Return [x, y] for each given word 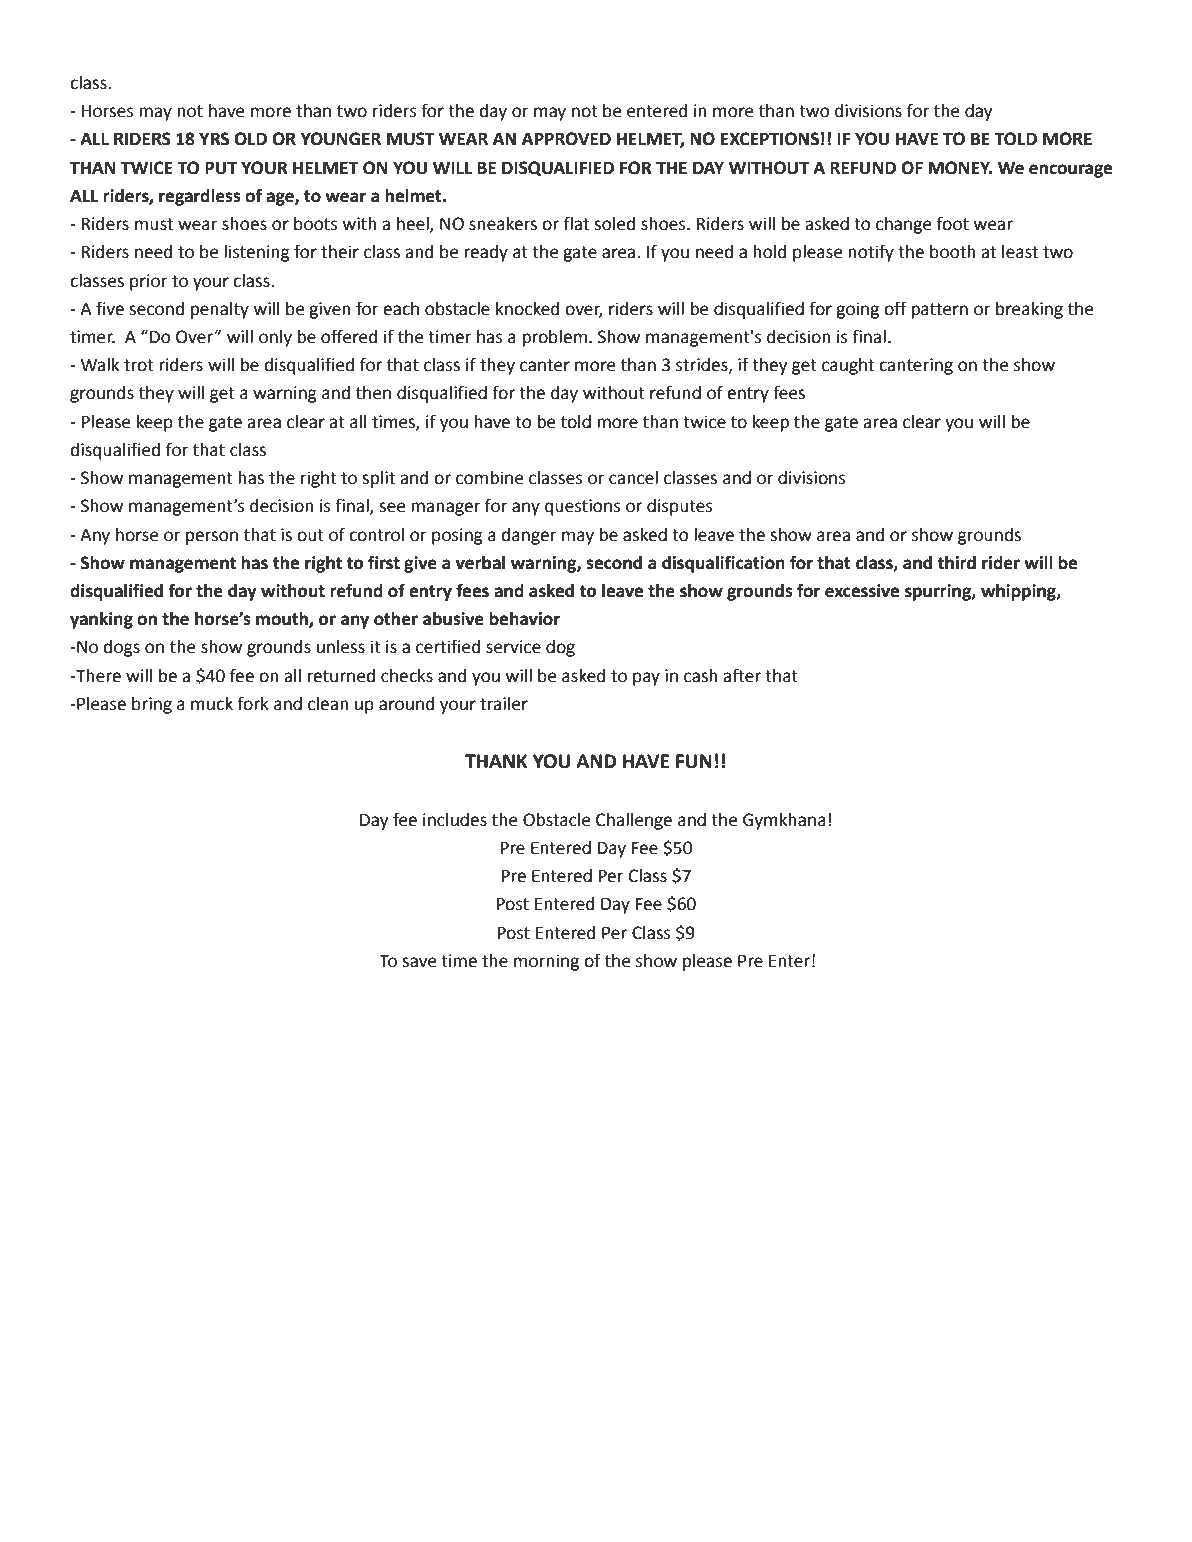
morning [546, 962]
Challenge [634, 821]
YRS [214, 139]
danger [529, 536]
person [212, 538]
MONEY [960, 168]
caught [848, 366]
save [419, 962]
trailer [504, 704]
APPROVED [566, 139]
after [742, 675]
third [956, 563]
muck [212, 704]
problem [554, 338]
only [275, 338]
